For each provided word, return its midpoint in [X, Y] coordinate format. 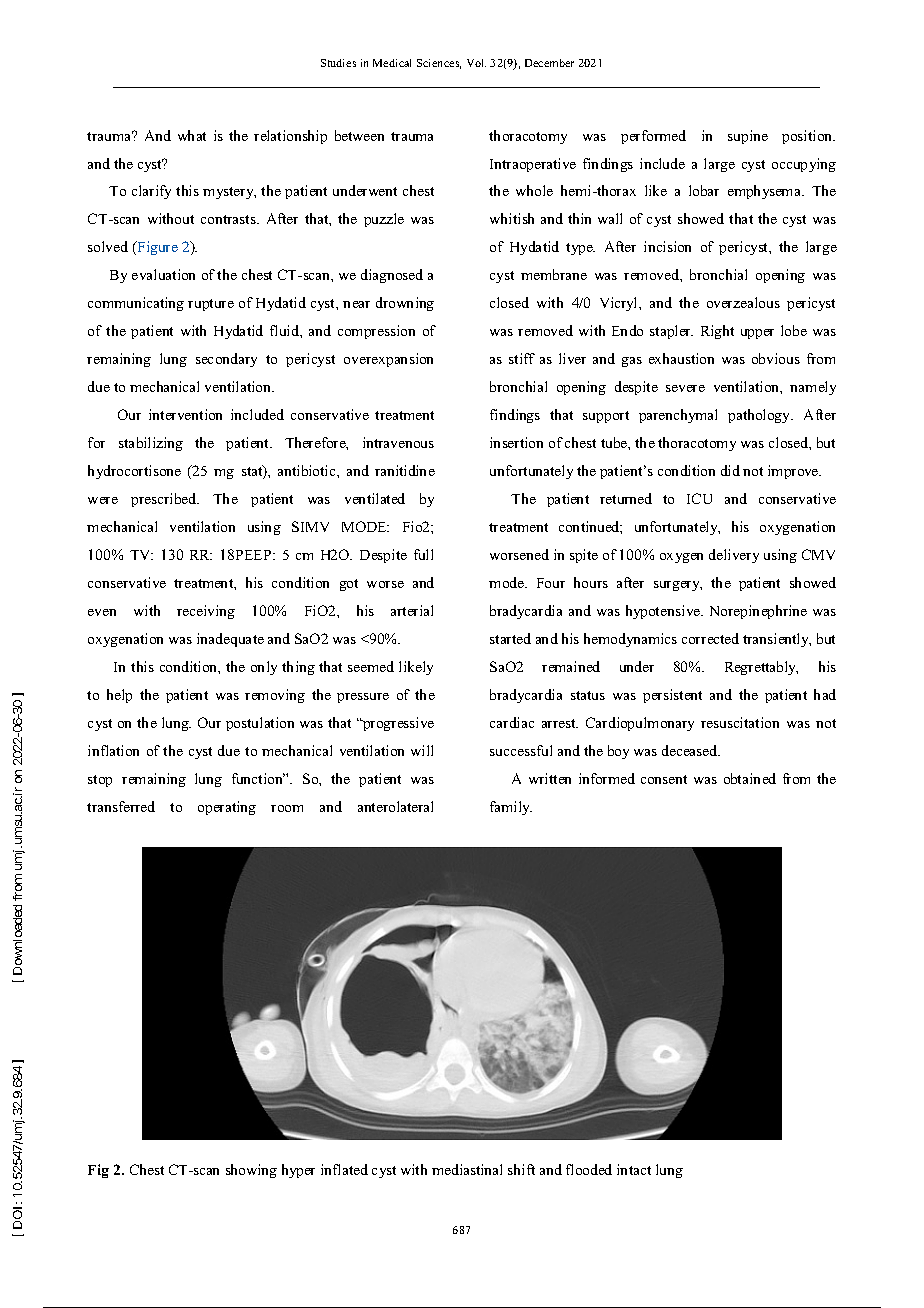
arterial [412, 610]
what [192, 135]
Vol [476, 63]
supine [748, 137]
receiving [206, 612]
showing [251, 1171]
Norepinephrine [758, 612]
